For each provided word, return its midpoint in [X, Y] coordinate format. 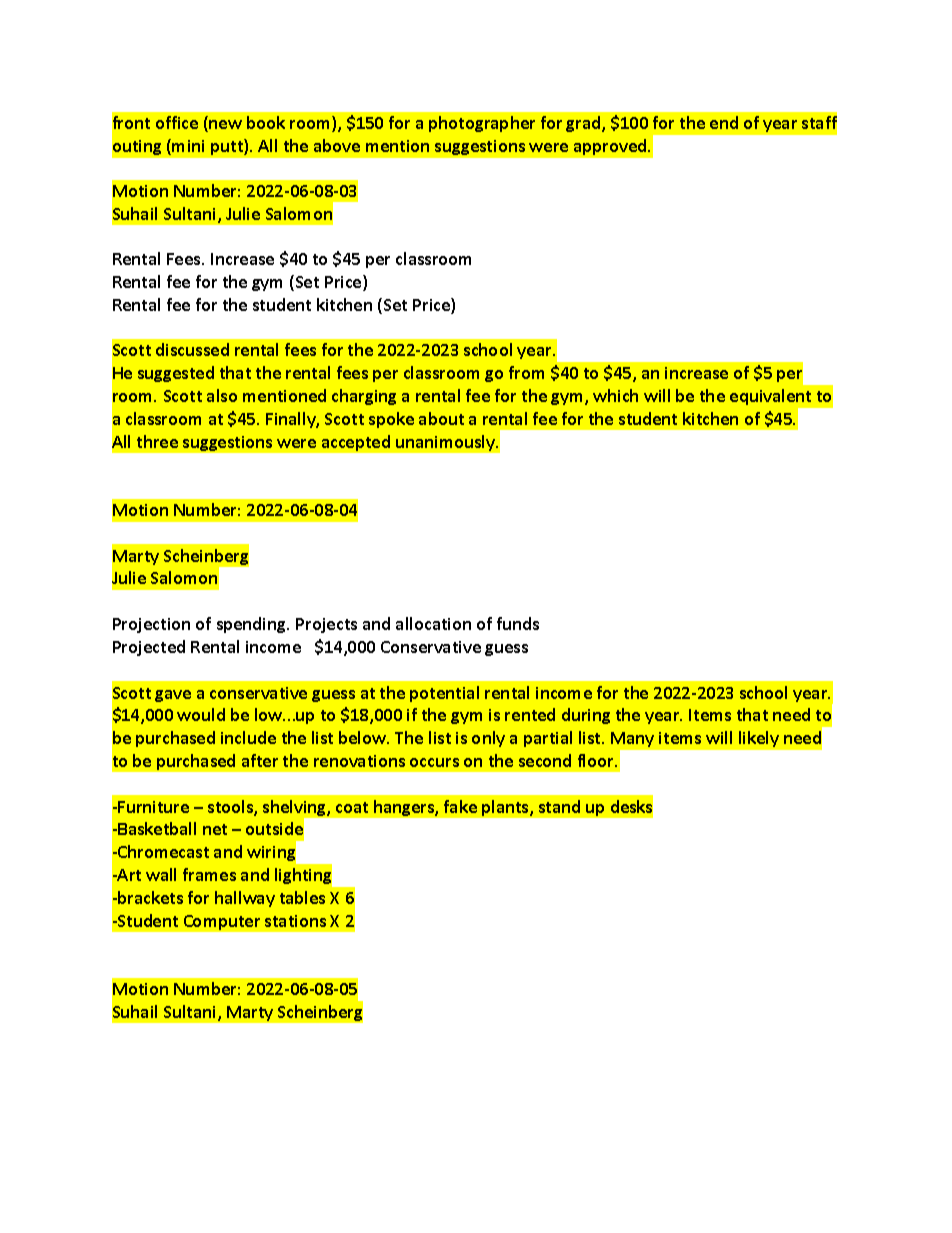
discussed [192, 349]
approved [611, 147]
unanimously [447, 443]
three [157, 441]
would [201, 714]
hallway [245, 899]
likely [759, 739]
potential [444, 694]
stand [559, 806]
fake [460, 806]
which [615, 395]
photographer [482, 124]
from [526, 372]
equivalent [770, 397]
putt [228, 147]
